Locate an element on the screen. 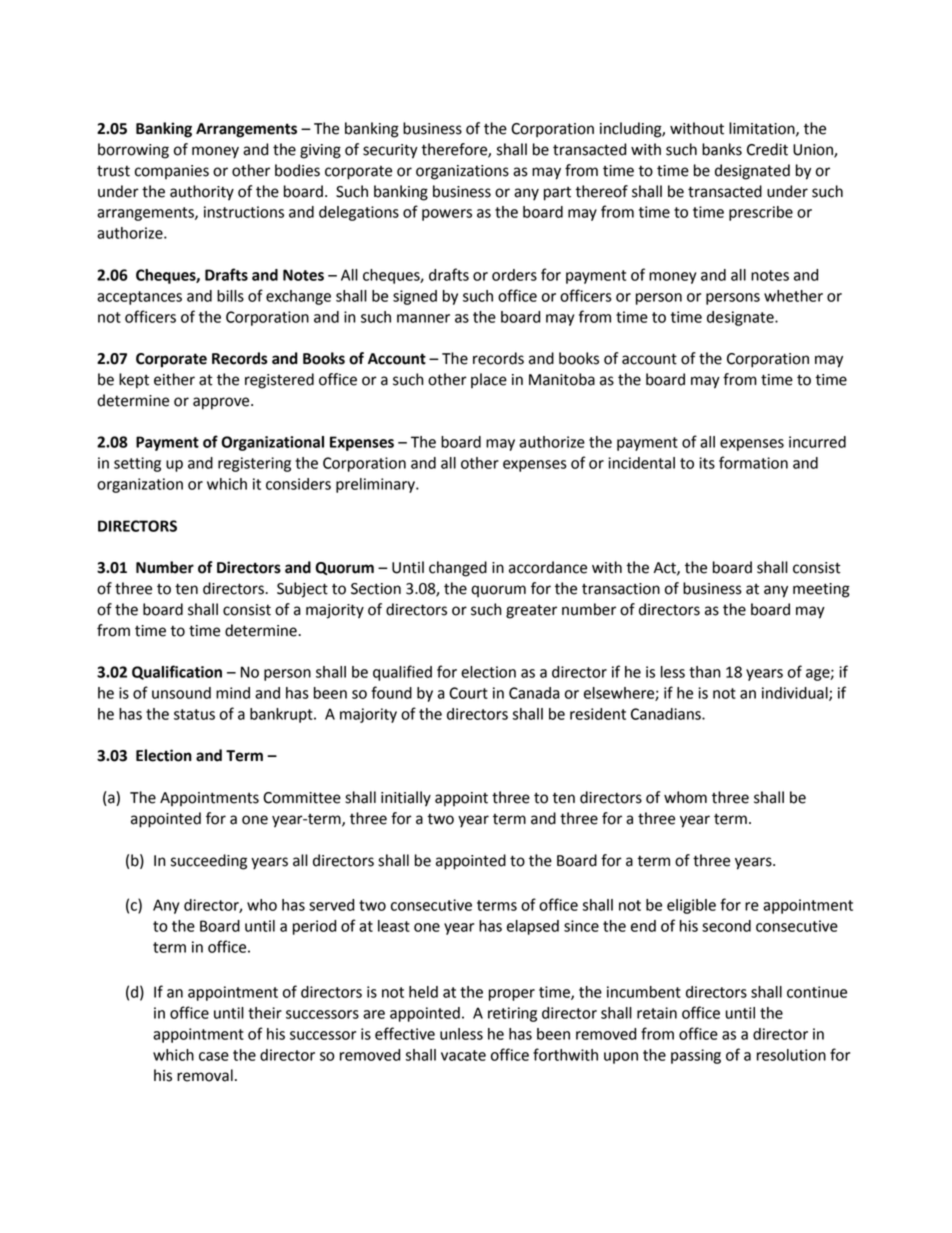 This screenshot has height=1233, width=952. formation is located at coordinates (753, 462).
